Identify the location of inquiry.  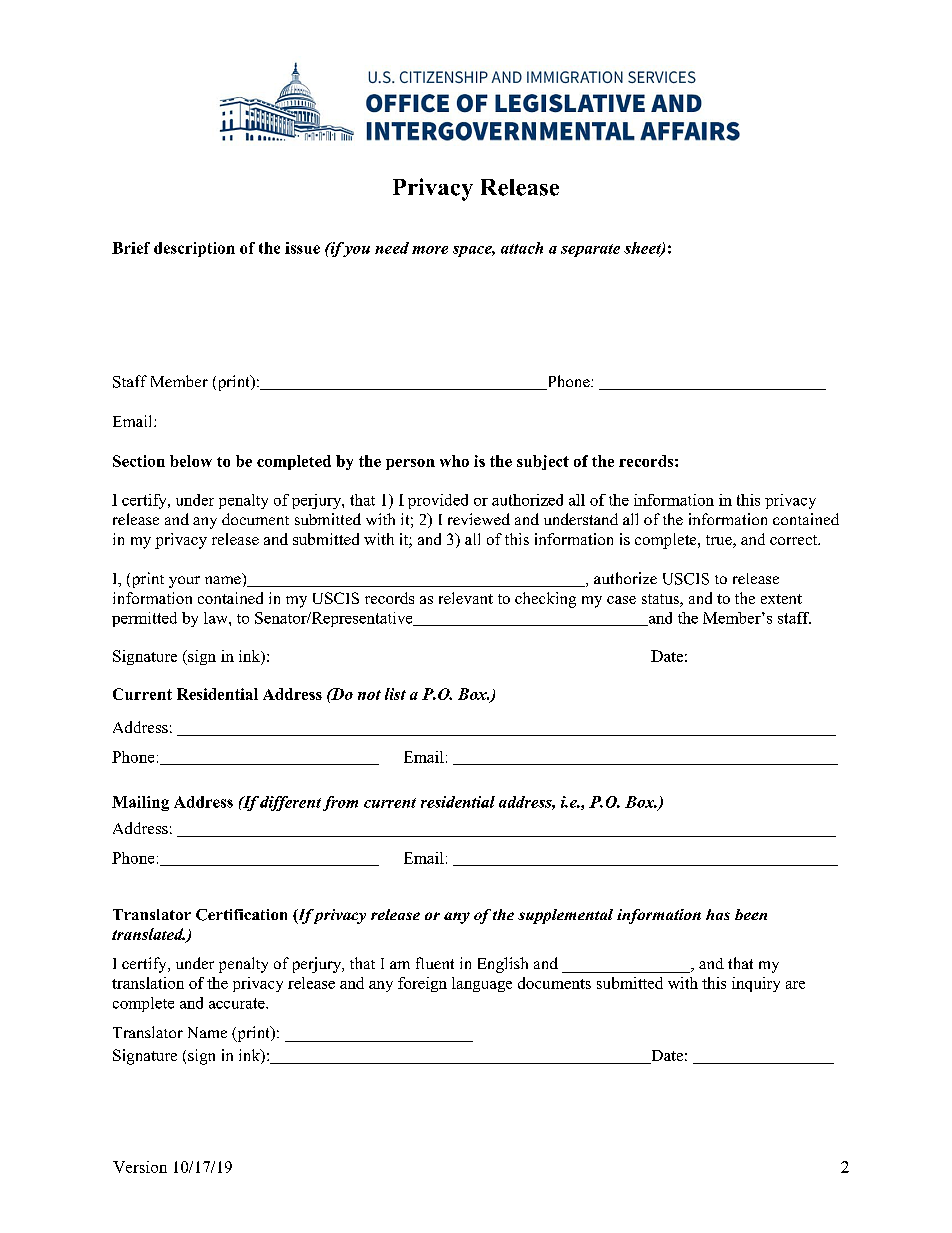
(756, 984).
